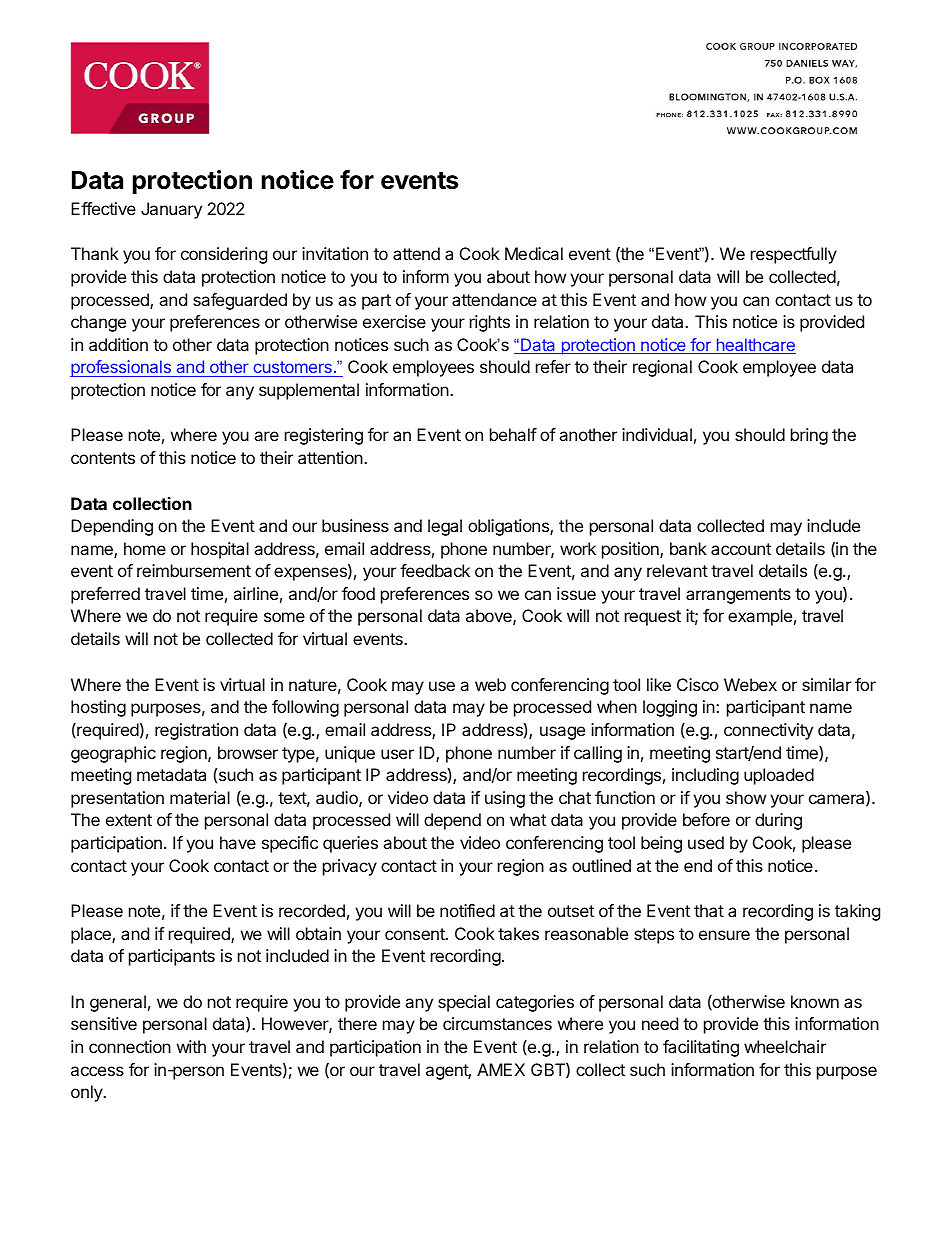 The width and height of the screenshot is (952, 1233). What do you see at coordinates (741, 549) in the screenshot?
I see `account` at bounding box center [741, 549].
